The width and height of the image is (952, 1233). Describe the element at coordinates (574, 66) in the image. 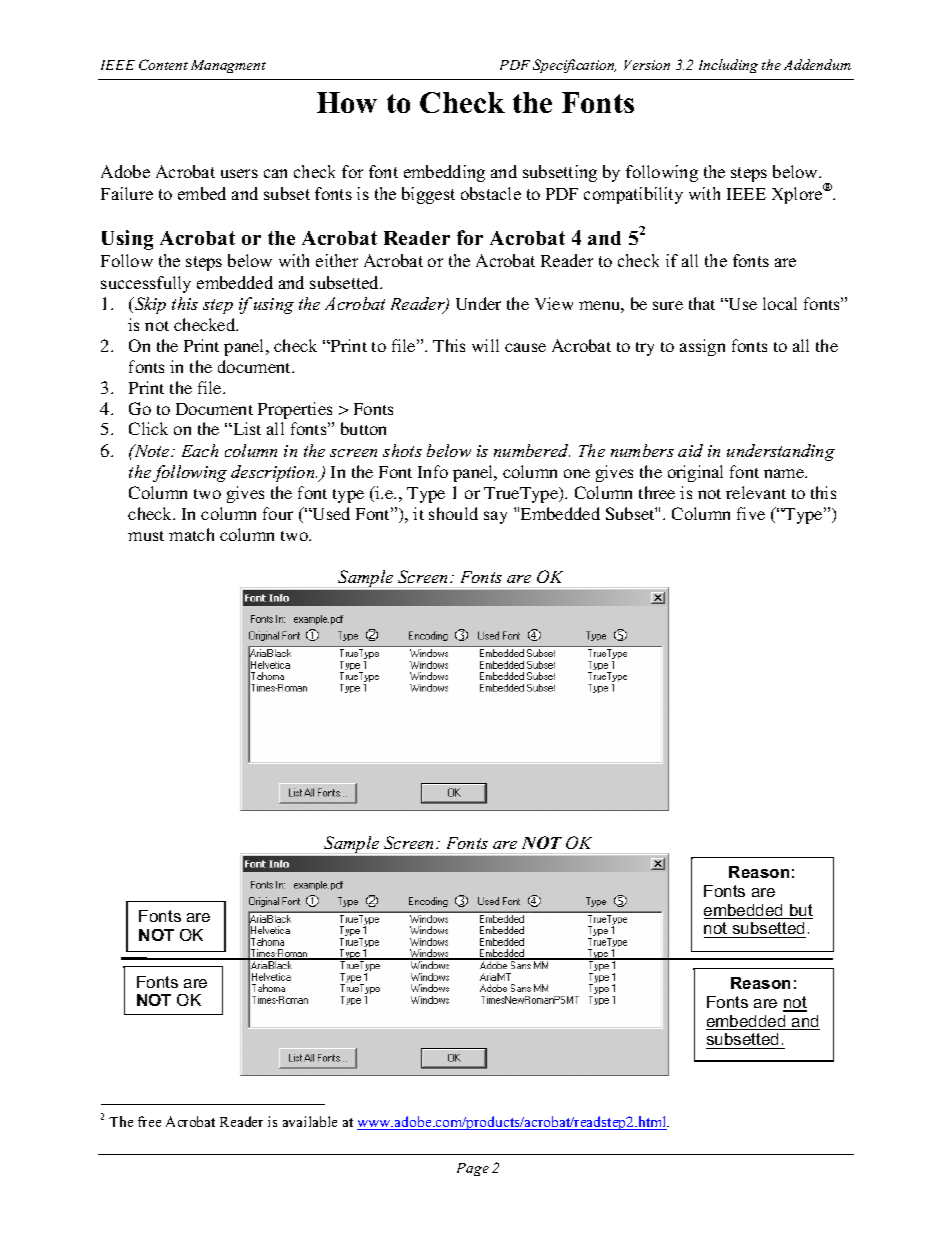

I see `Specification` at that location.
